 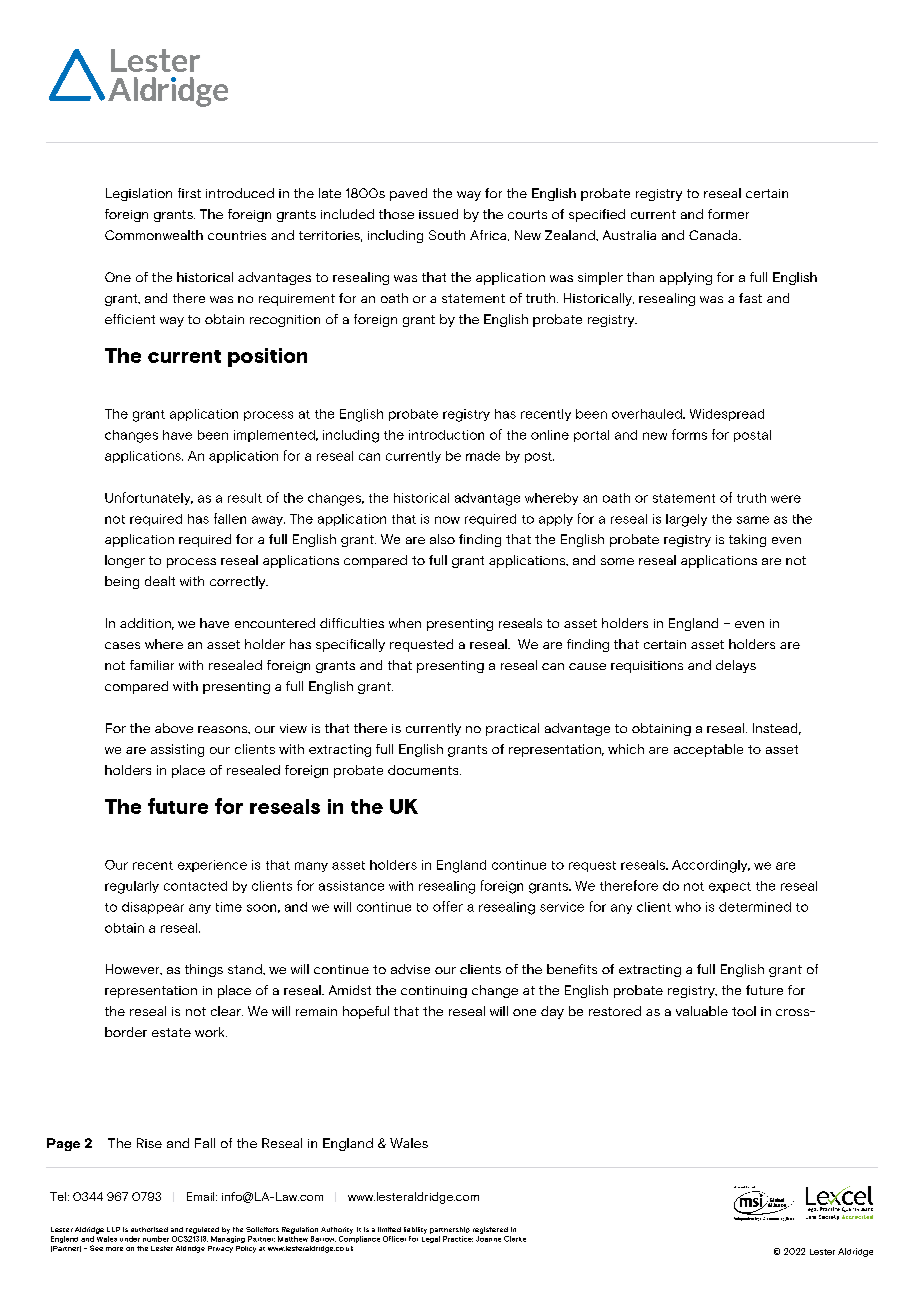 I want to click on Clarke, so click(x=515, y=1239).
